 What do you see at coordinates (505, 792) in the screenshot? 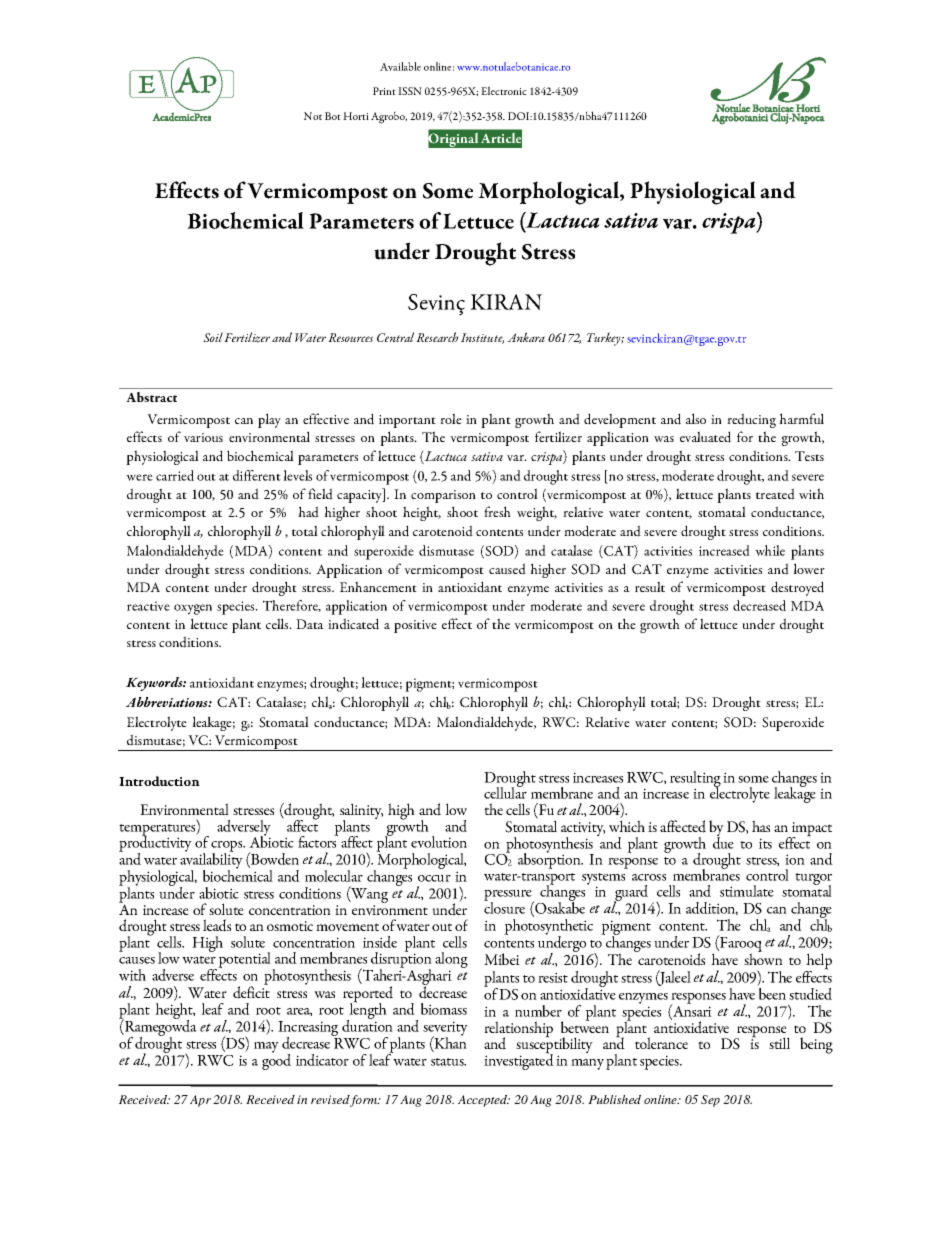
I see `cellular` at bounding box center [505, 792].
